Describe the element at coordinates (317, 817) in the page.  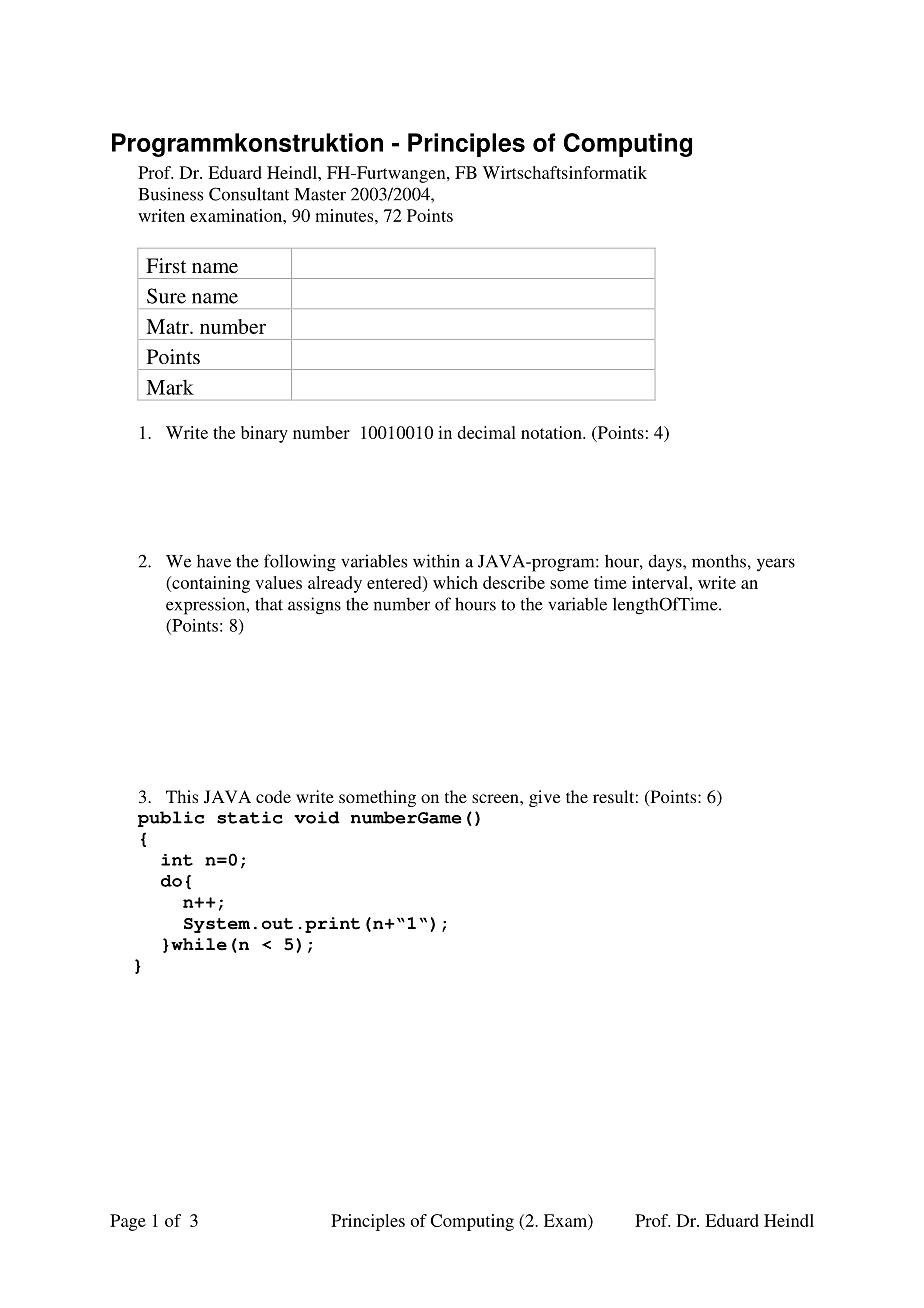
I see `void` at that location.
